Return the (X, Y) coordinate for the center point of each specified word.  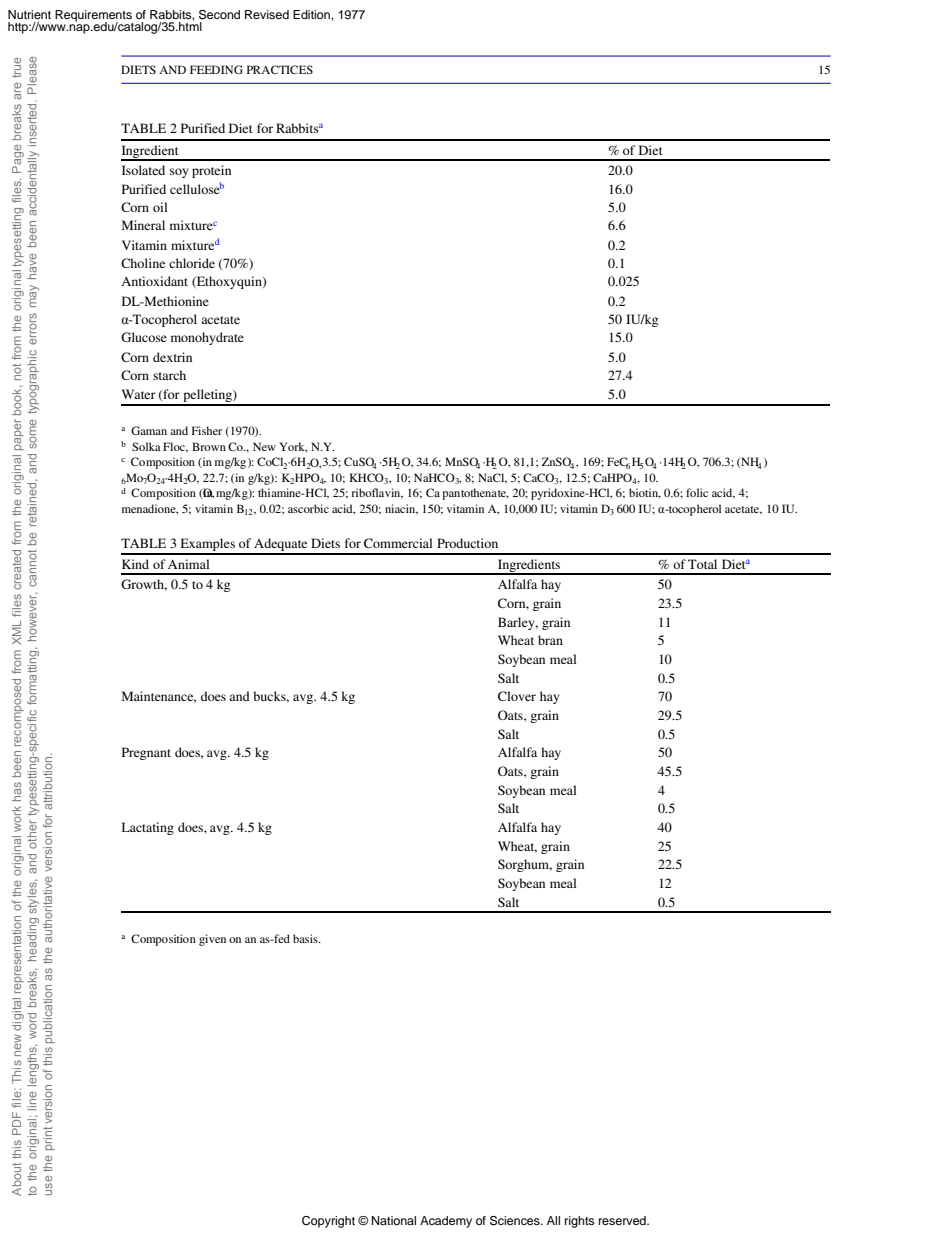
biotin (645, 493)
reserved (623, 1220)
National (394, 1220)
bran (550, 640)
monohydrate (207, 338)
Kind (135, 564)
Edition (312, 14)
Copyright (328, 1222)
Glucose (144, 337)
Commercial (398, 543)
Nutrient (29, 14)
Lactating (148, 828)
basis (306, 938)
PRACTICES (280, 69)
